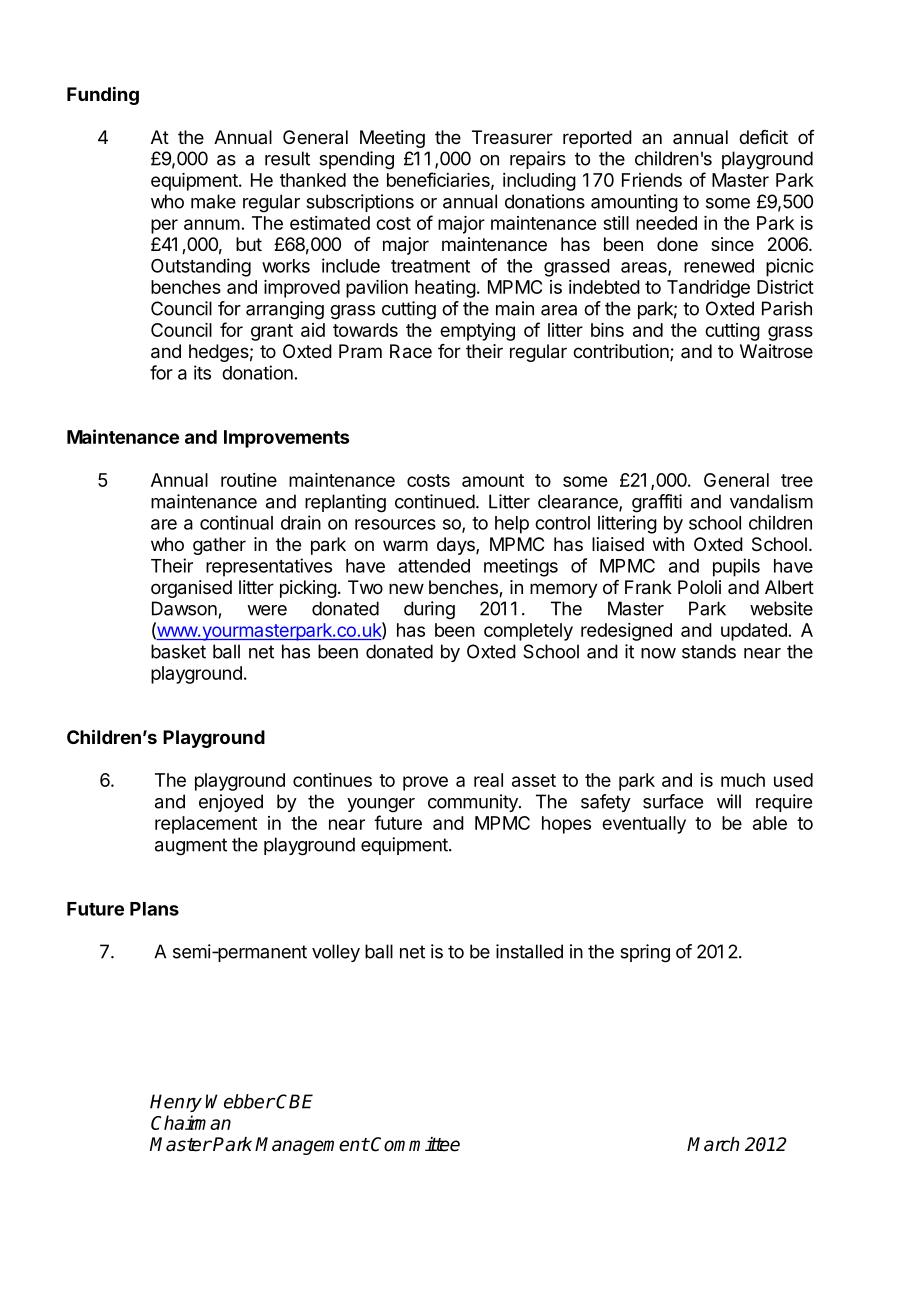  What do you see at coordinates (103, 95) in the document?
I see `Funding` at bounding box center [103, 95].
